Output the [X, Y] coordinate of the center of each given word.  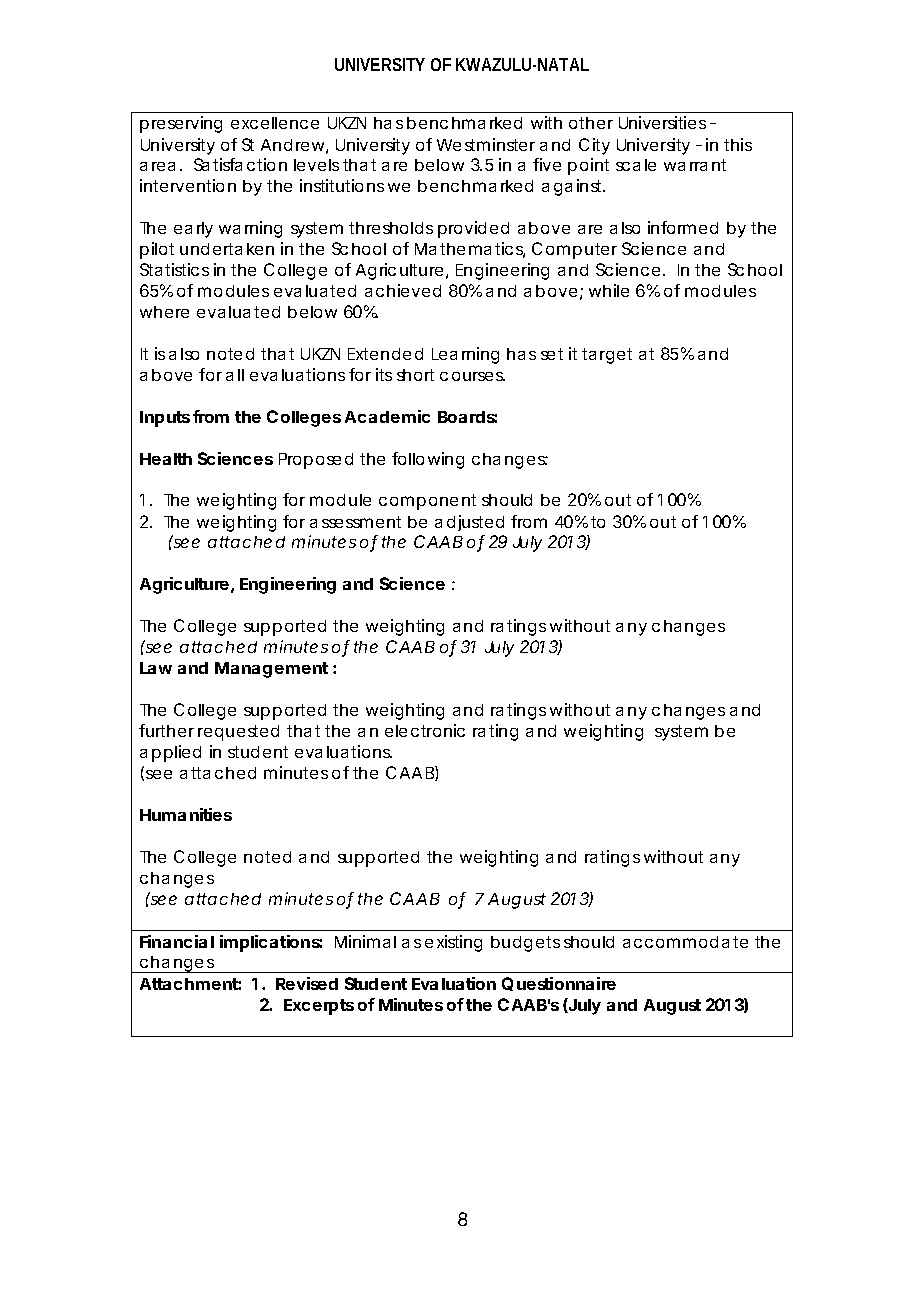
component [427, 502]
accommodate [685, 942]
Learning [465, 355]
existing [453, 943]
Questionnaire [559, 984]
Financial [177, 941]
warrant [695, 165]
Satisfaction [240, 164]
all [235, 375]
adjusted [469, 523]
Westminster [486, 144]
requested [238, 733]
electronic [425, 730]
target [607, 356]
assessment [355, 522]
